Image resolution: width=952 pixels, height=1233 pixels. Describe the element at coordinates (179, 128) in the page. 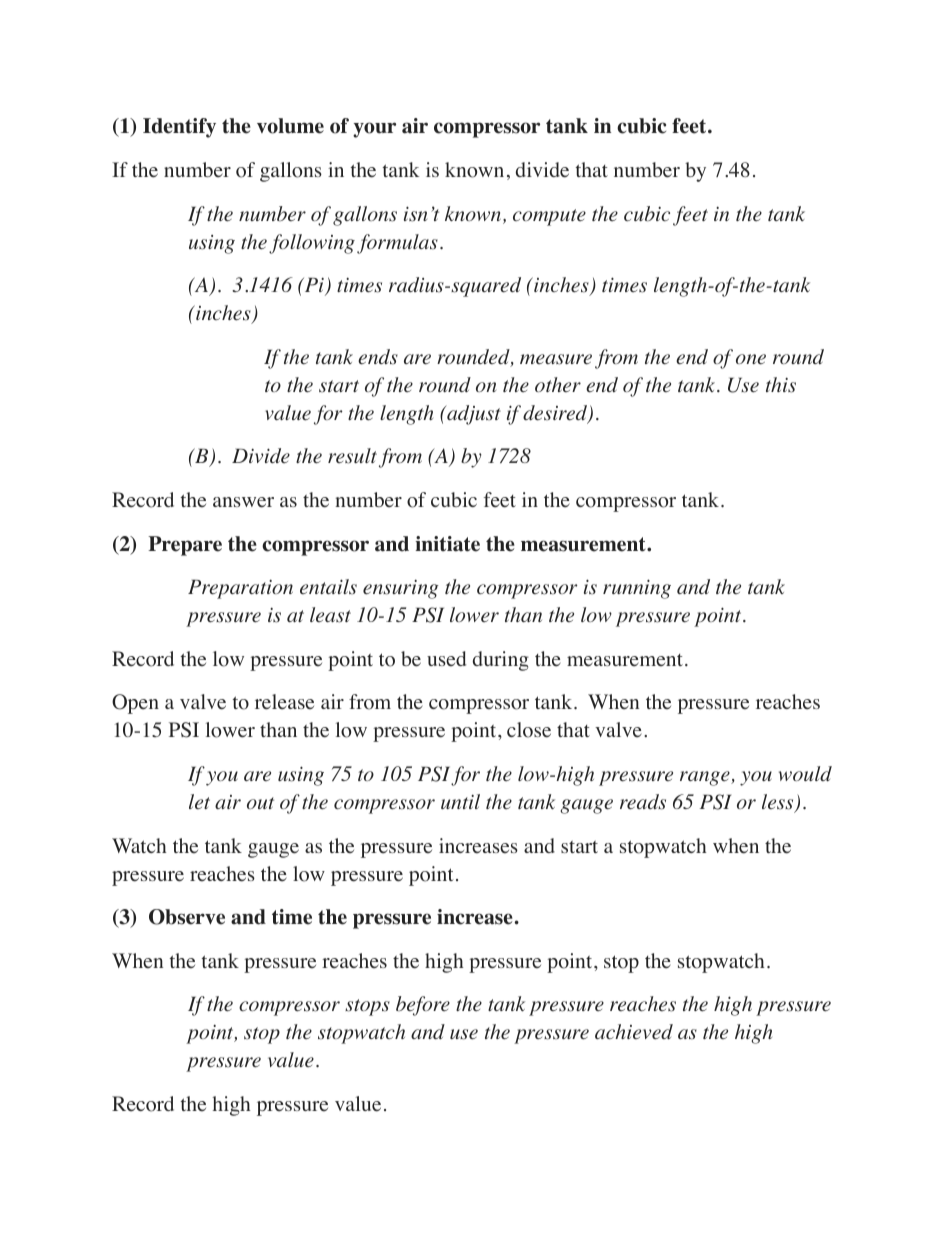

I see `Identify` at that location.
